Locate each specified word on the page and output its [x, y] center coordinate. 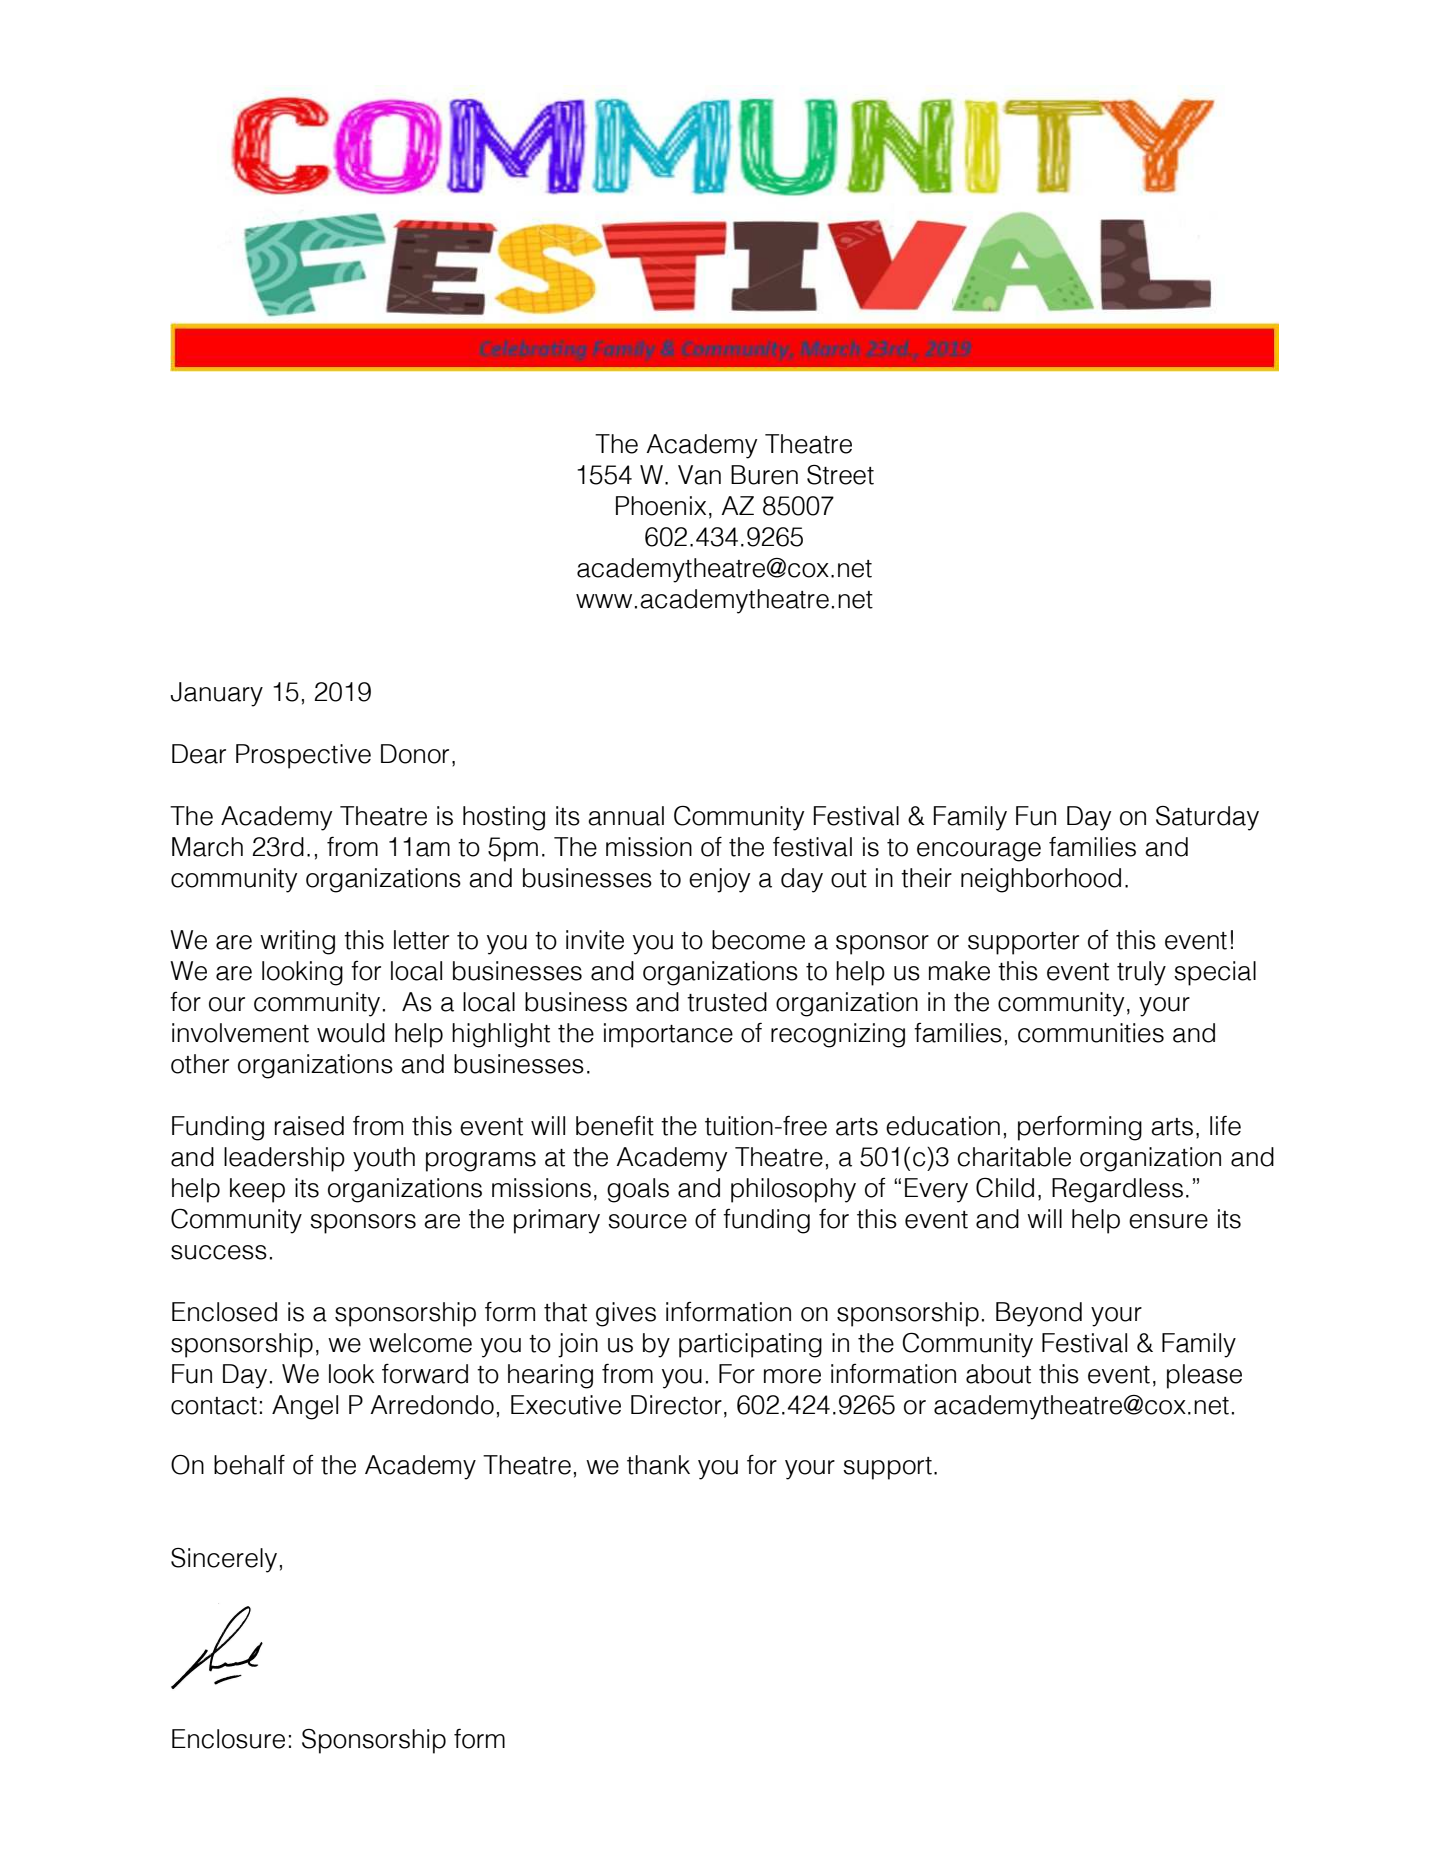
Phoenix [661, 506]
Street [840, 475]
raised [309, 1126]
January [217, 694]
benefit [615, 1125]
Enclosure [228, 1739]
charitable [1014, 1157]
